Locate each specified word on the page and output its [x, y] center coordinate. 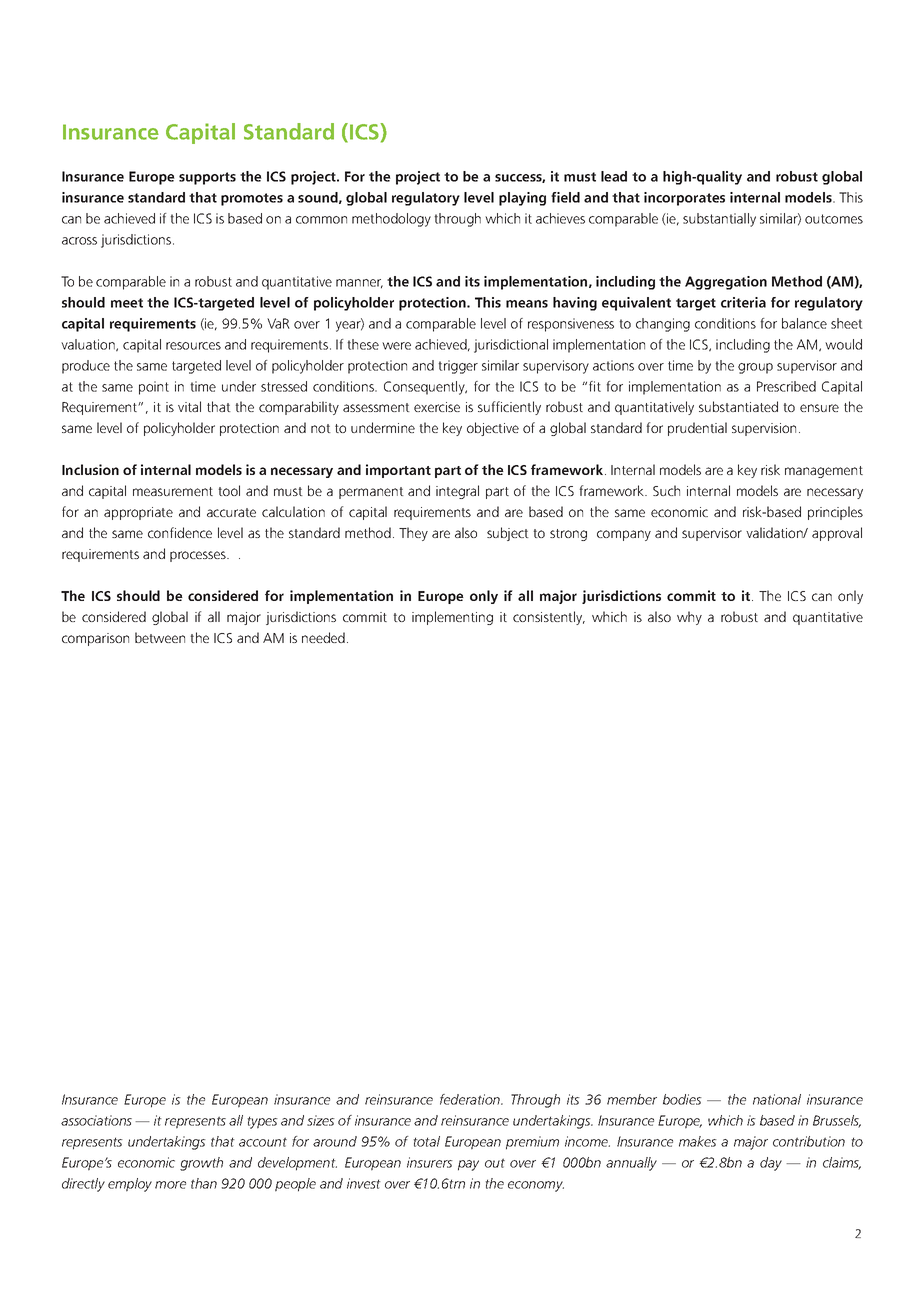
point [154, 388]
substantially [719, 220]
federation [471, 1099]
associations [96, 1120]
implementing [452, 618]
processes [199, 556]
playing [522, 199]
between [160, 637]
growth [201, 1164]
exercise [437, 407]
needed [323, 637]
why [689, 618]
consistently [549, 618]
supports [207, 178]
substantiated [738, 406]
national [777, 1099]
